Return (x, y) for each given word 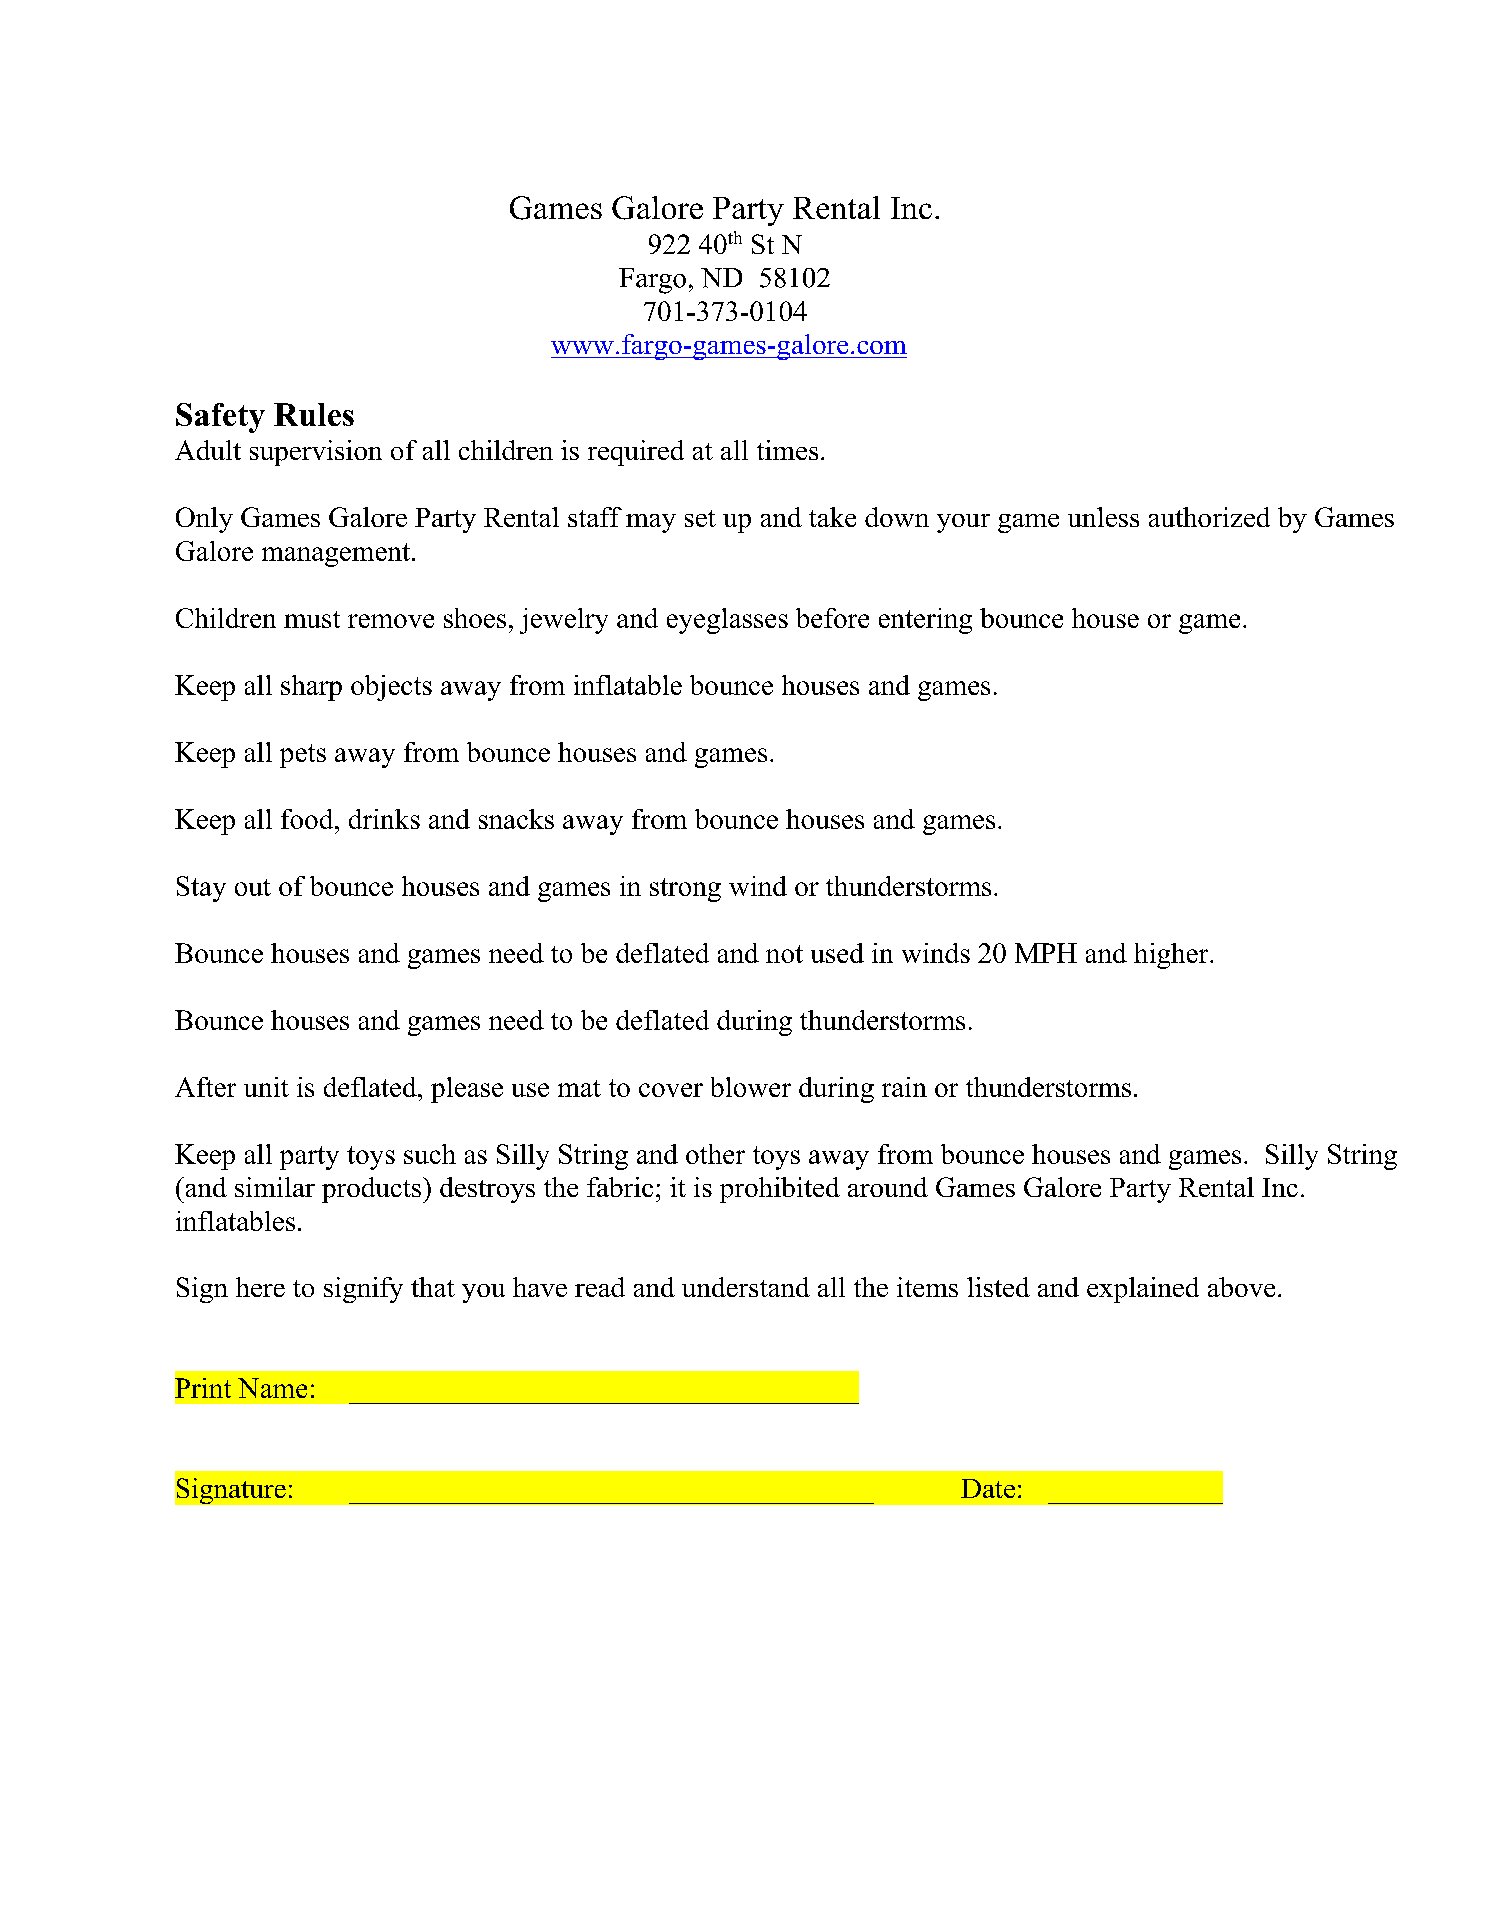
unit (266, 1087)
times (787, 450)
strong (685, 890)
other (715, 1154)
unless (1103, 517)
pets (303, 756)
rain (904, 1087)
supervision (316, 453)
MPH (1046, 953)
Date (988, 1488)
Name (272, 1388)
